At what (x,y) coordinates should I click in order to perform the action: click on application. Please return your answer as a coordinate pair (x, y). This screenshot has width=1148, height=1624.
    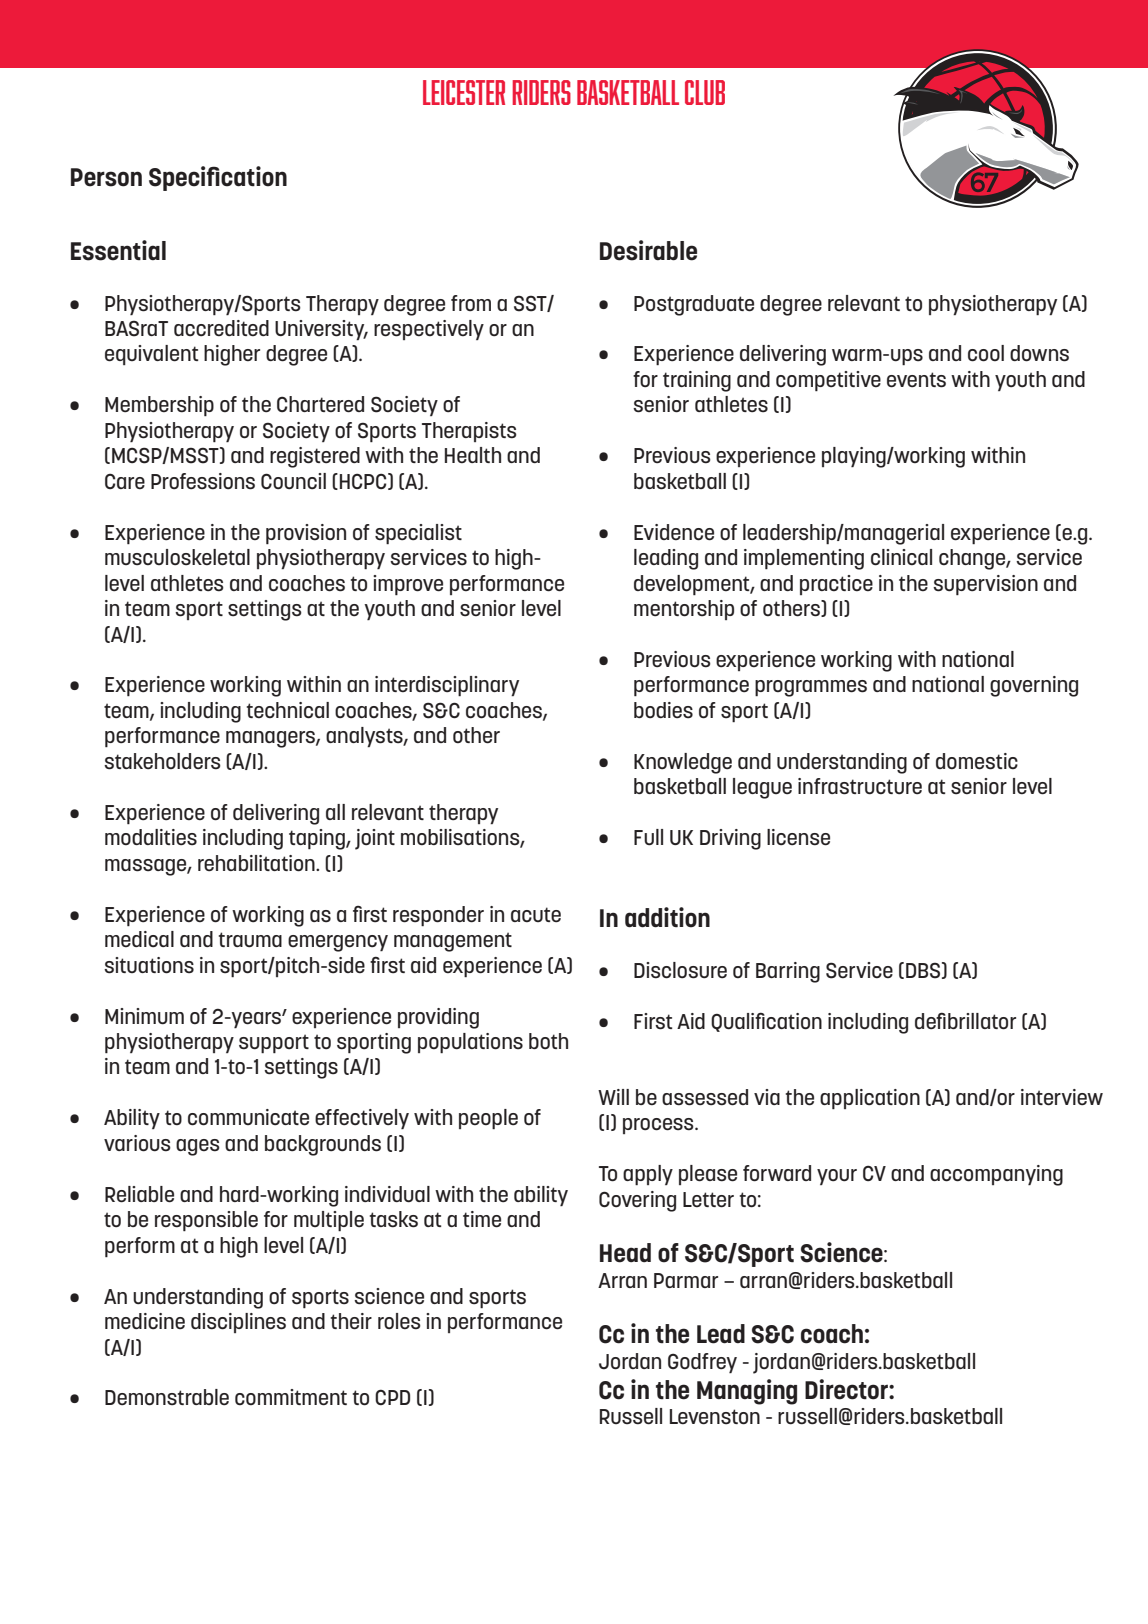
    Looking at the image, I should click on (870, 1099).
